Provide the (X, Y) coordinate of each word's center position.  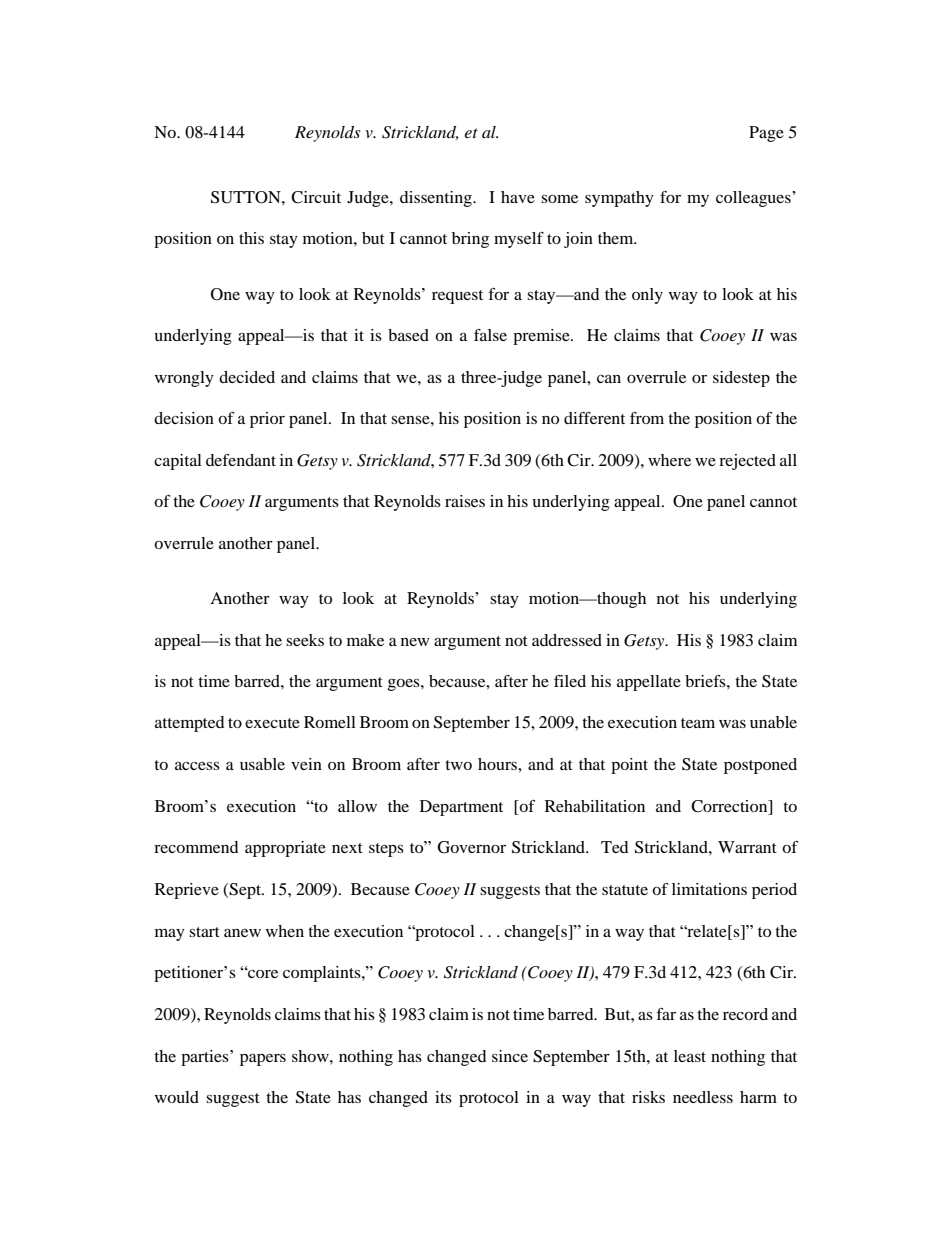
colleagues (754, 199)
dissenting (437, 199)
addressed (567, 640)
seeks (305, 640)
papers (263, 1059)
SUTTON (247, 197)
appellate (649, 683)
